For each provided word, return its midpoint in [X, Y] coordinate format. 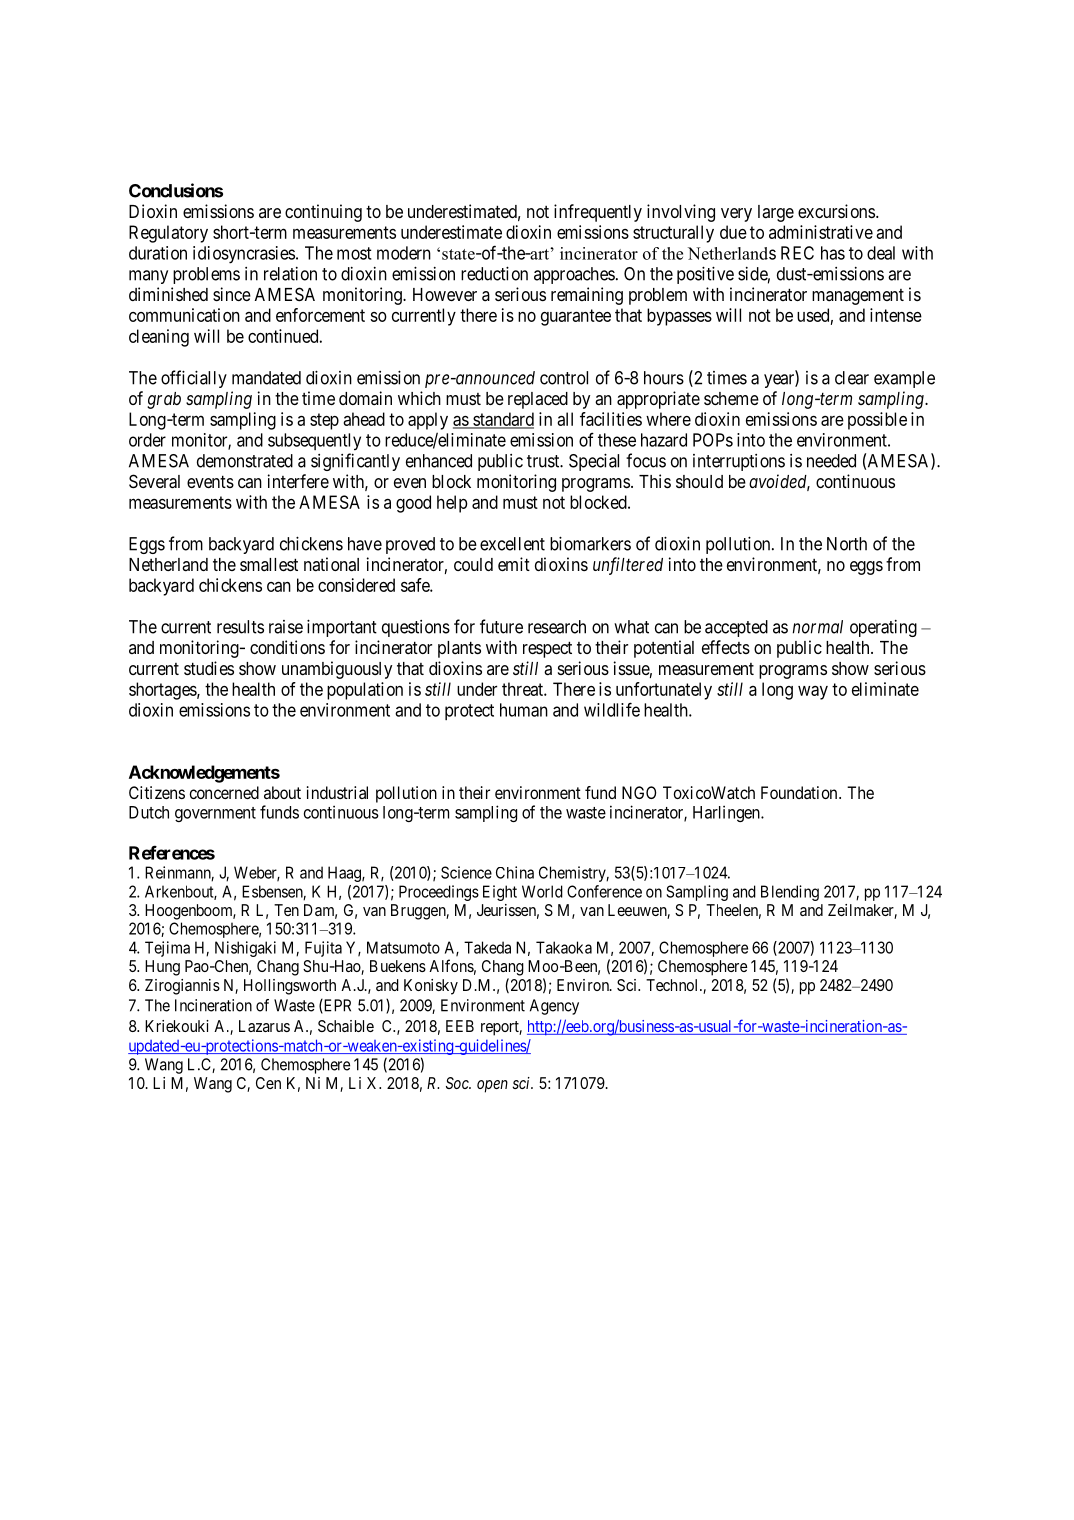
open [492, 1086]
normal [818, 627]
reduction [494, 273]
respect [547, 649]
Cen [268, 1083]
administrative [821, 232]
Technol [673, 985]
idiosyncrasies [244, 255]
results [240, 627]
